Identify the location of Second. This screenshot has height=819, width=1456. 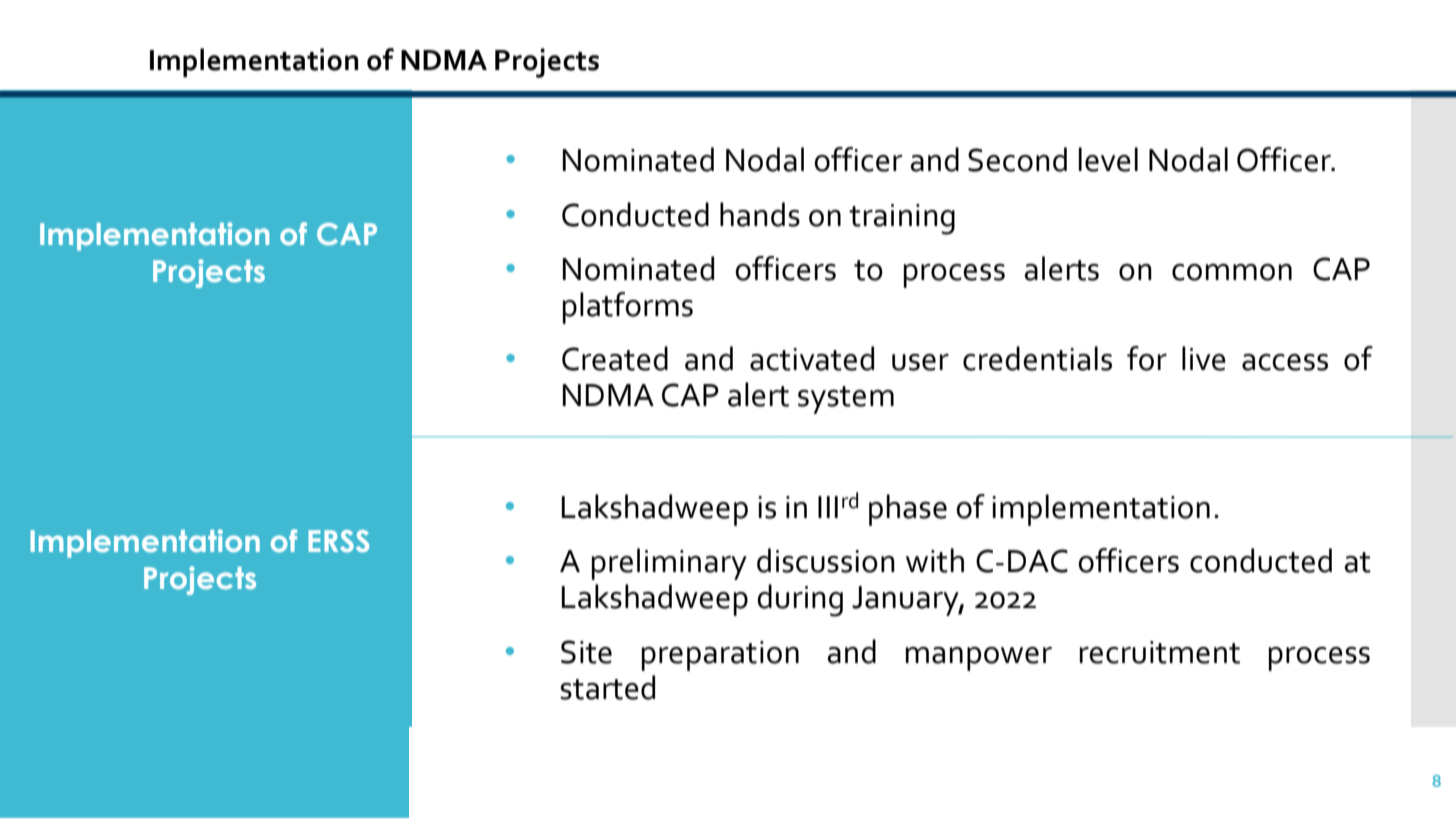
(1017, 159).
